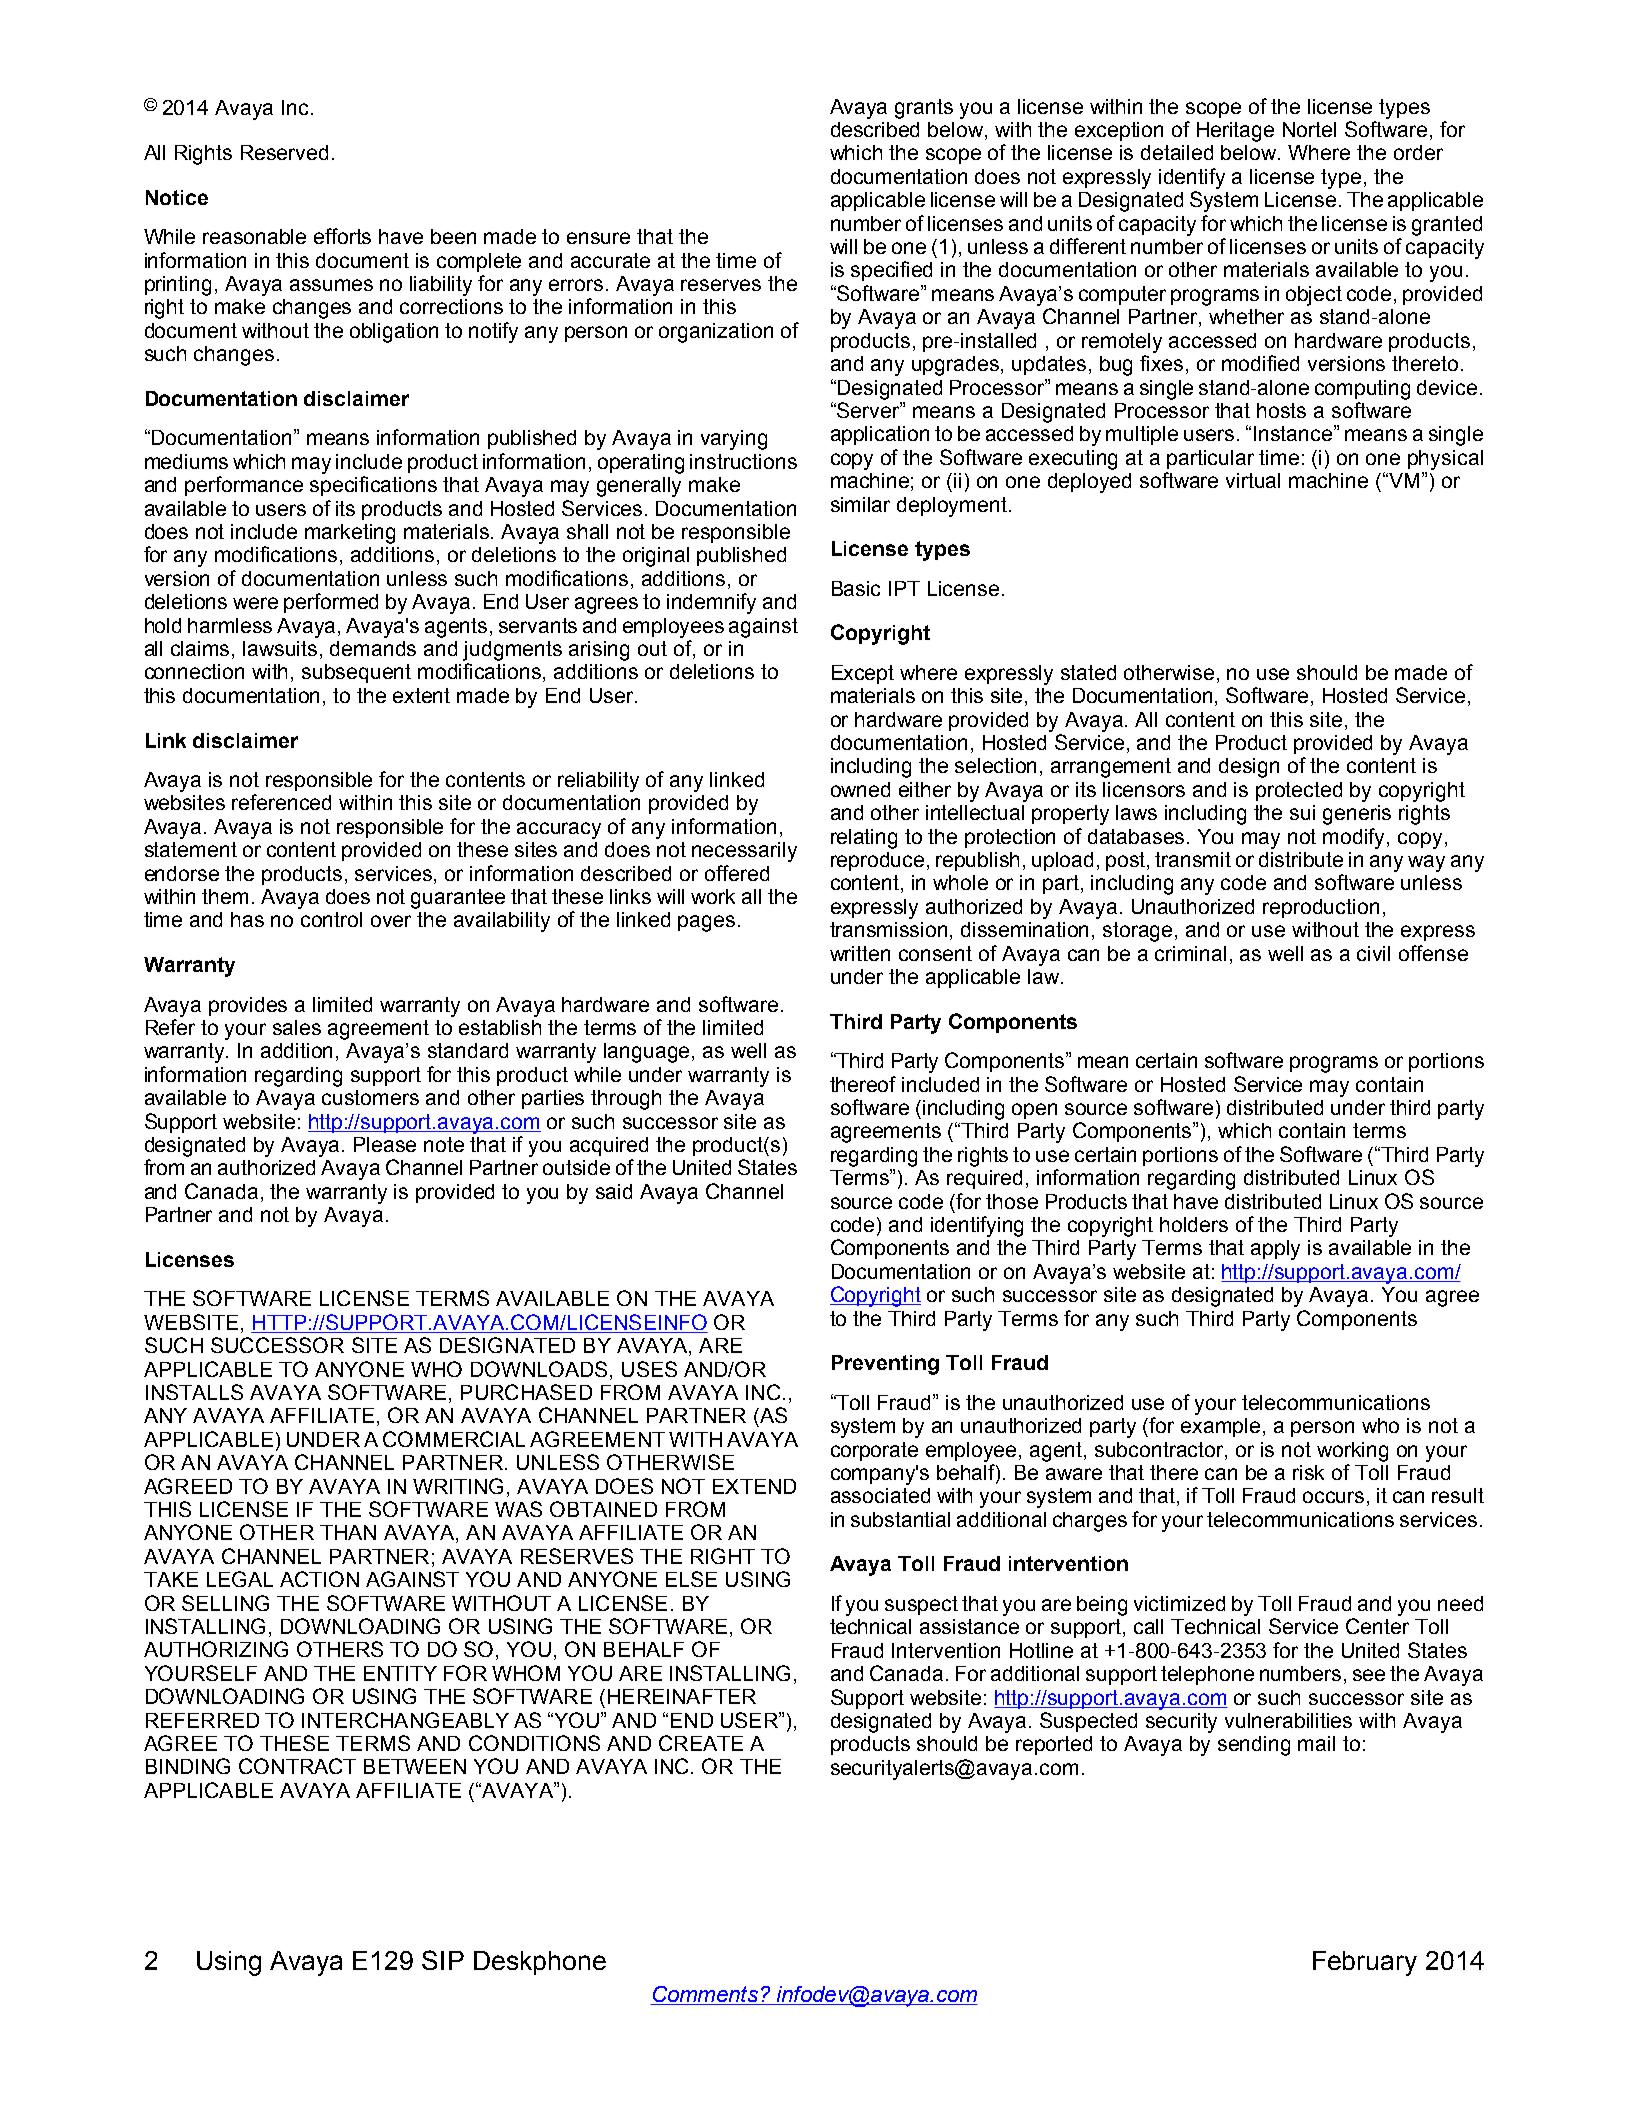 The width and height of the page is (1628, 2107). I want to click on Center, so click(1377, 1626).
